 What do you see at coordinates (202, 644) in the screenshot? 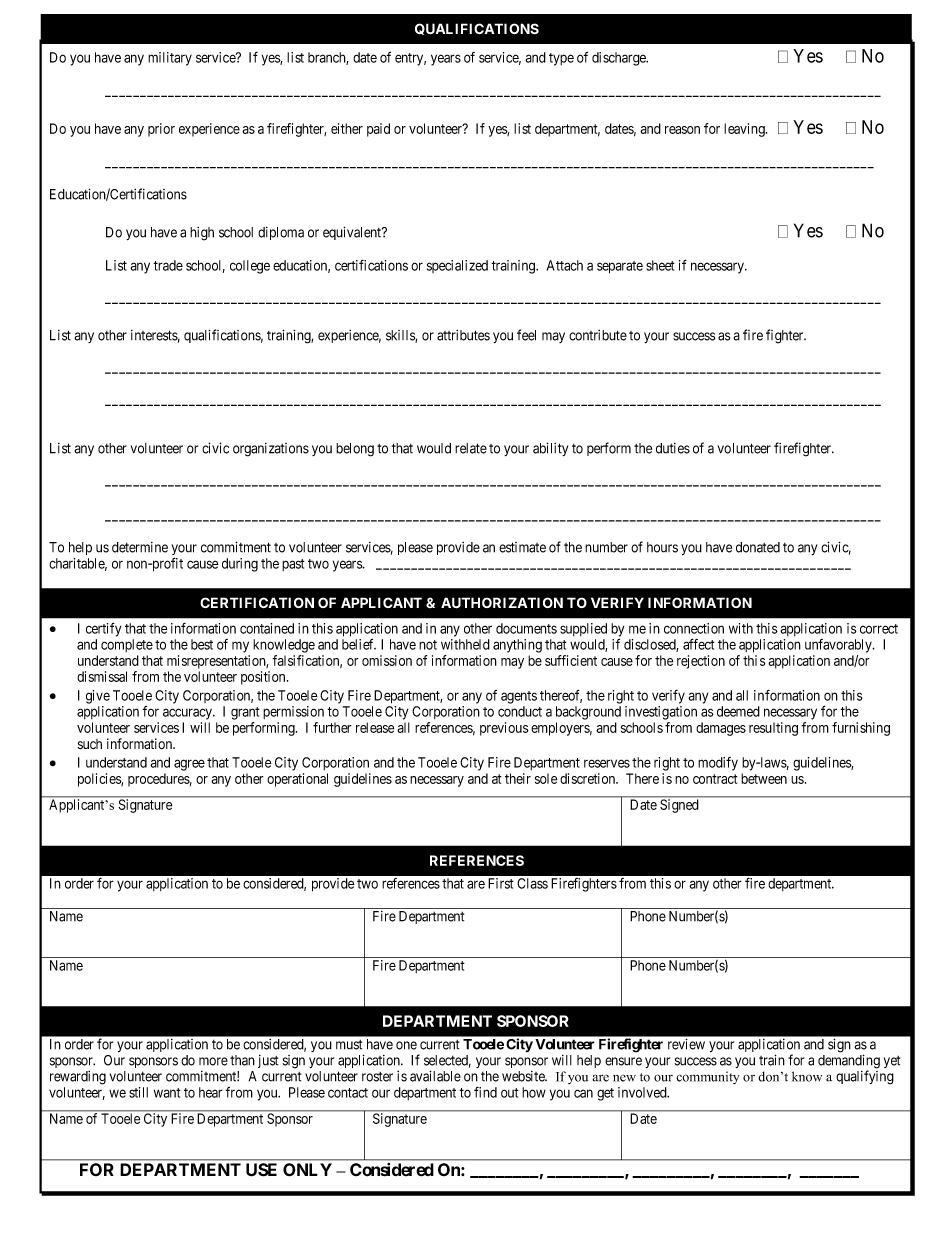
I see `best` at bounding box center [202, 644].
